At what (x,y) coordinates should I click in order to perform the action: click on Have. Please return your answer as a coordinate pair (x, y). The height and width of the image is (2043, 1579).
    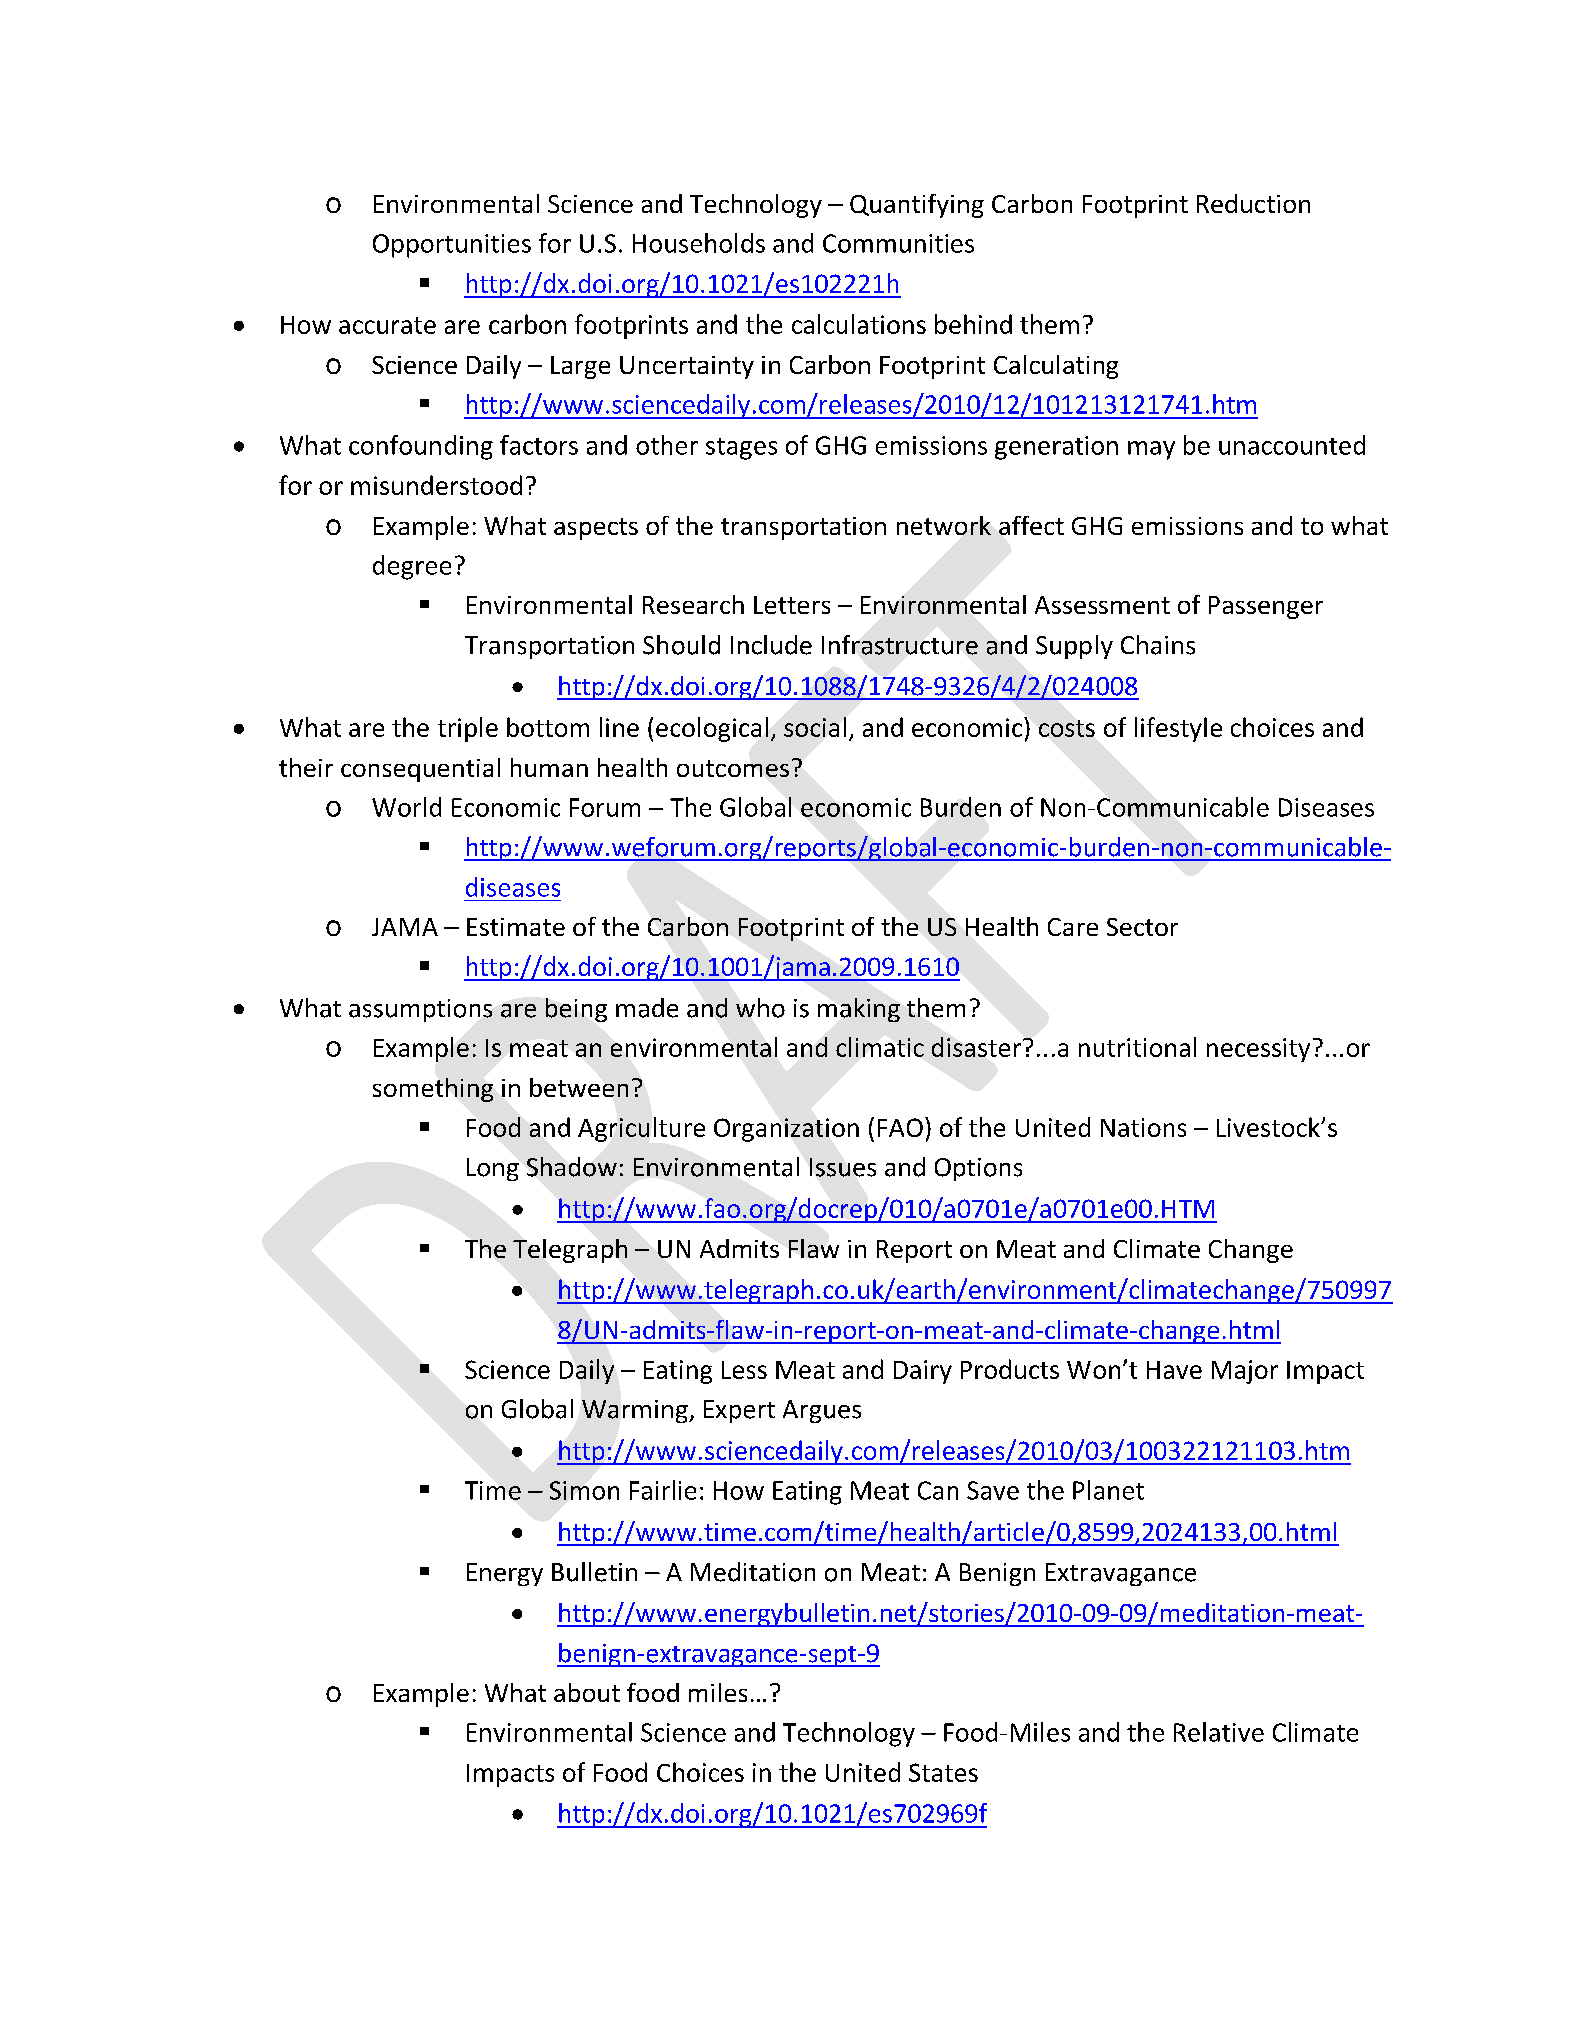
    Looking at the image, I should click on (1174, 1370).
